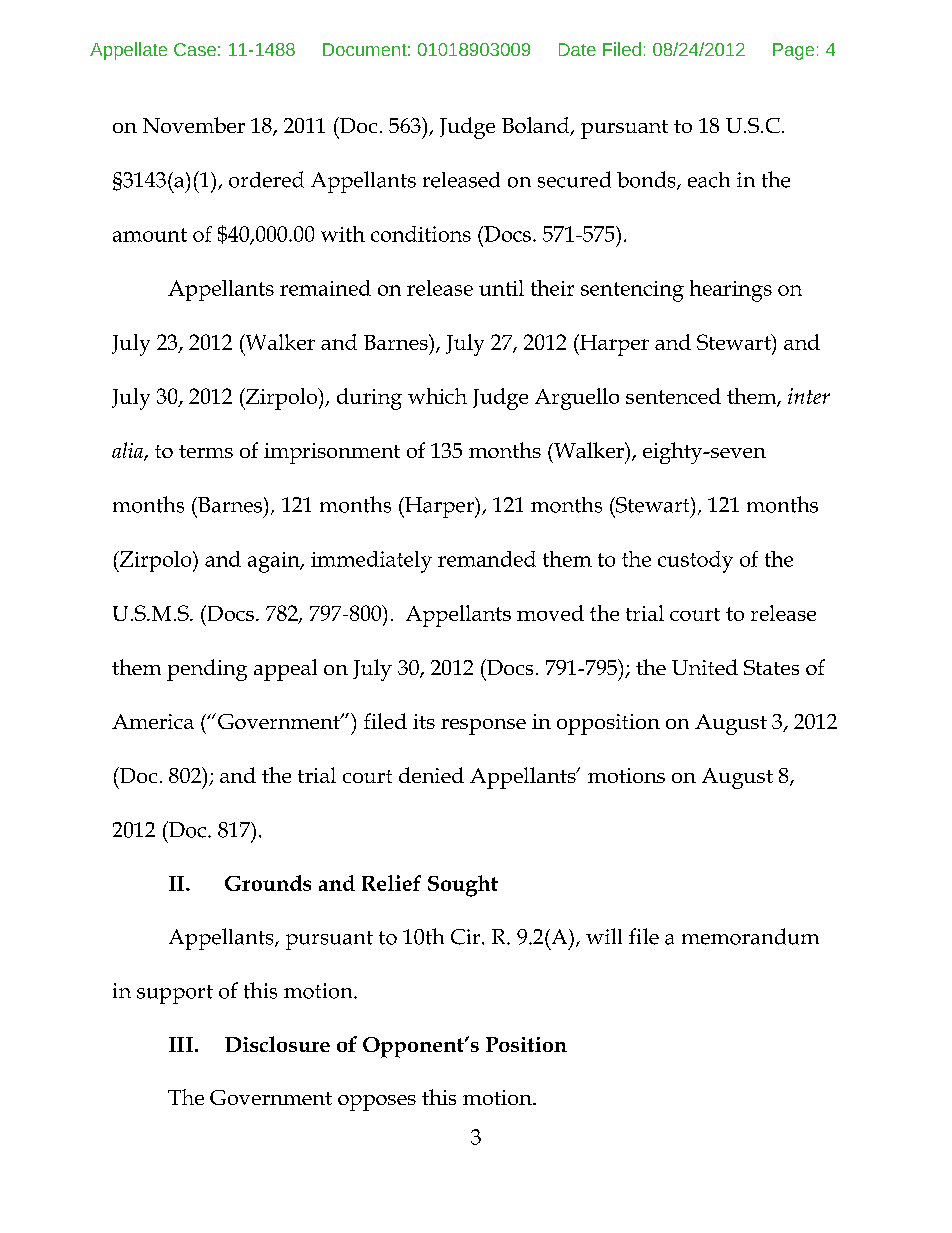 Image resolution: width=952 pixels, height=1233 pixels. I want to click on response, so click(483, 727).
